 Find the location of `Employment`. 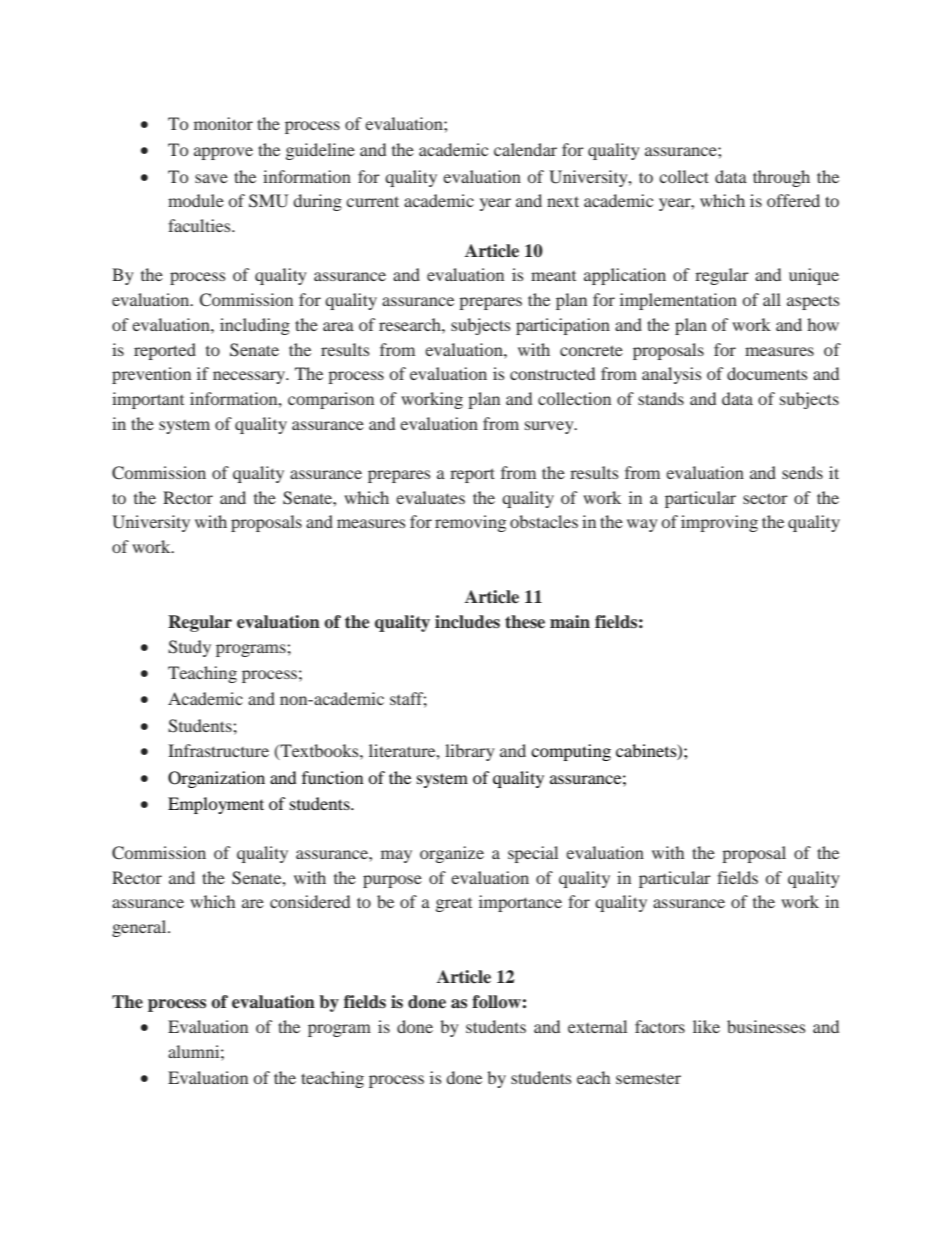

Employment is located at coordinates (216, 805).
